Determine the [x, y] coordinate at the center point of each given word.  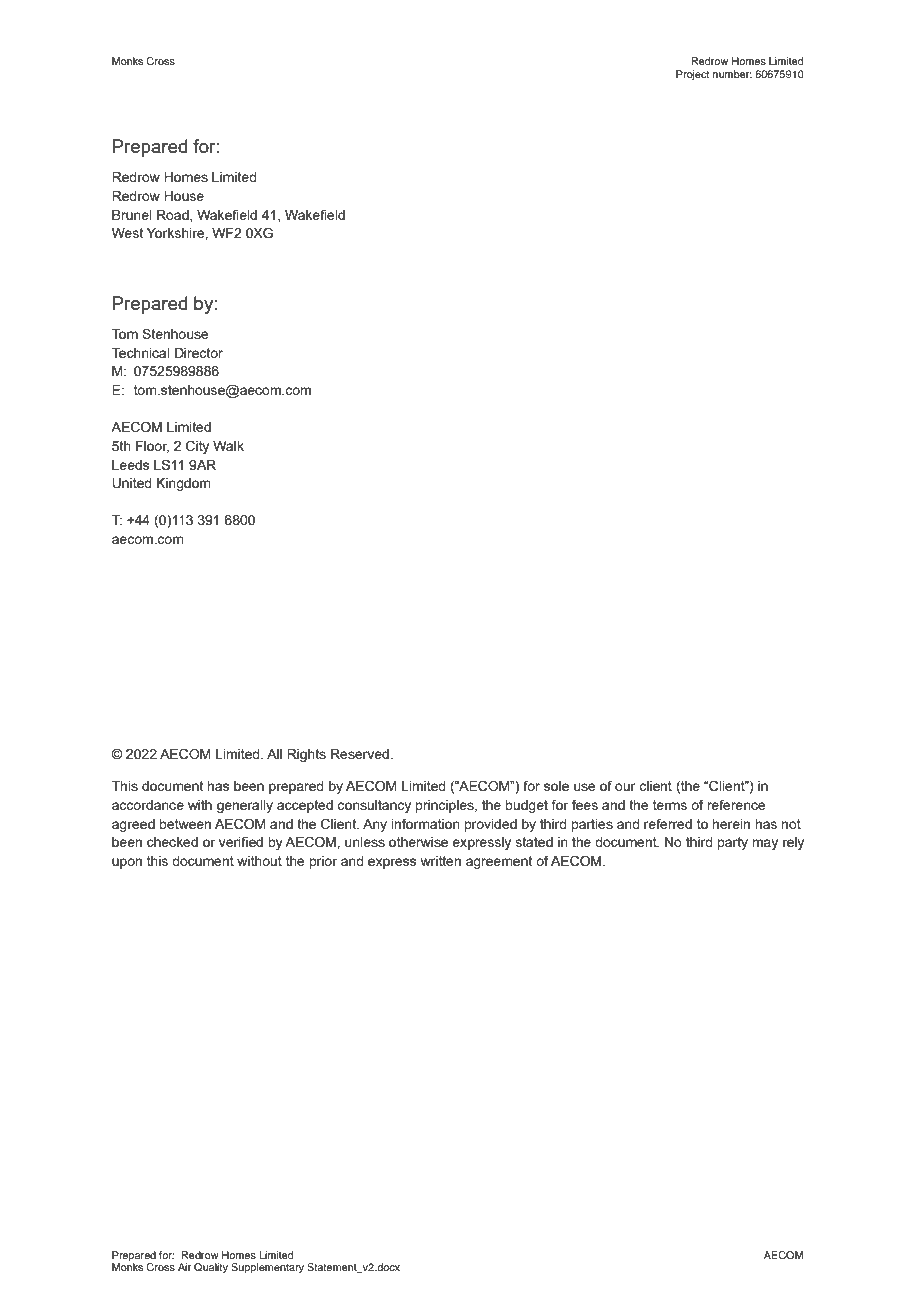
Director [199, 353]
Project [692, 75]
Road [174, 216]
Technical [141, 353]
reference [736, 804]
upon [127, 863]
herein [731, 824]
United [132, 483]
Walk [228, 446]
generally [245, 806]
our [625, 787]
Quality [211, 1268]
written [441, 861]
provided [490, 825]
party [732, 843]
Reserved [361, 754]
